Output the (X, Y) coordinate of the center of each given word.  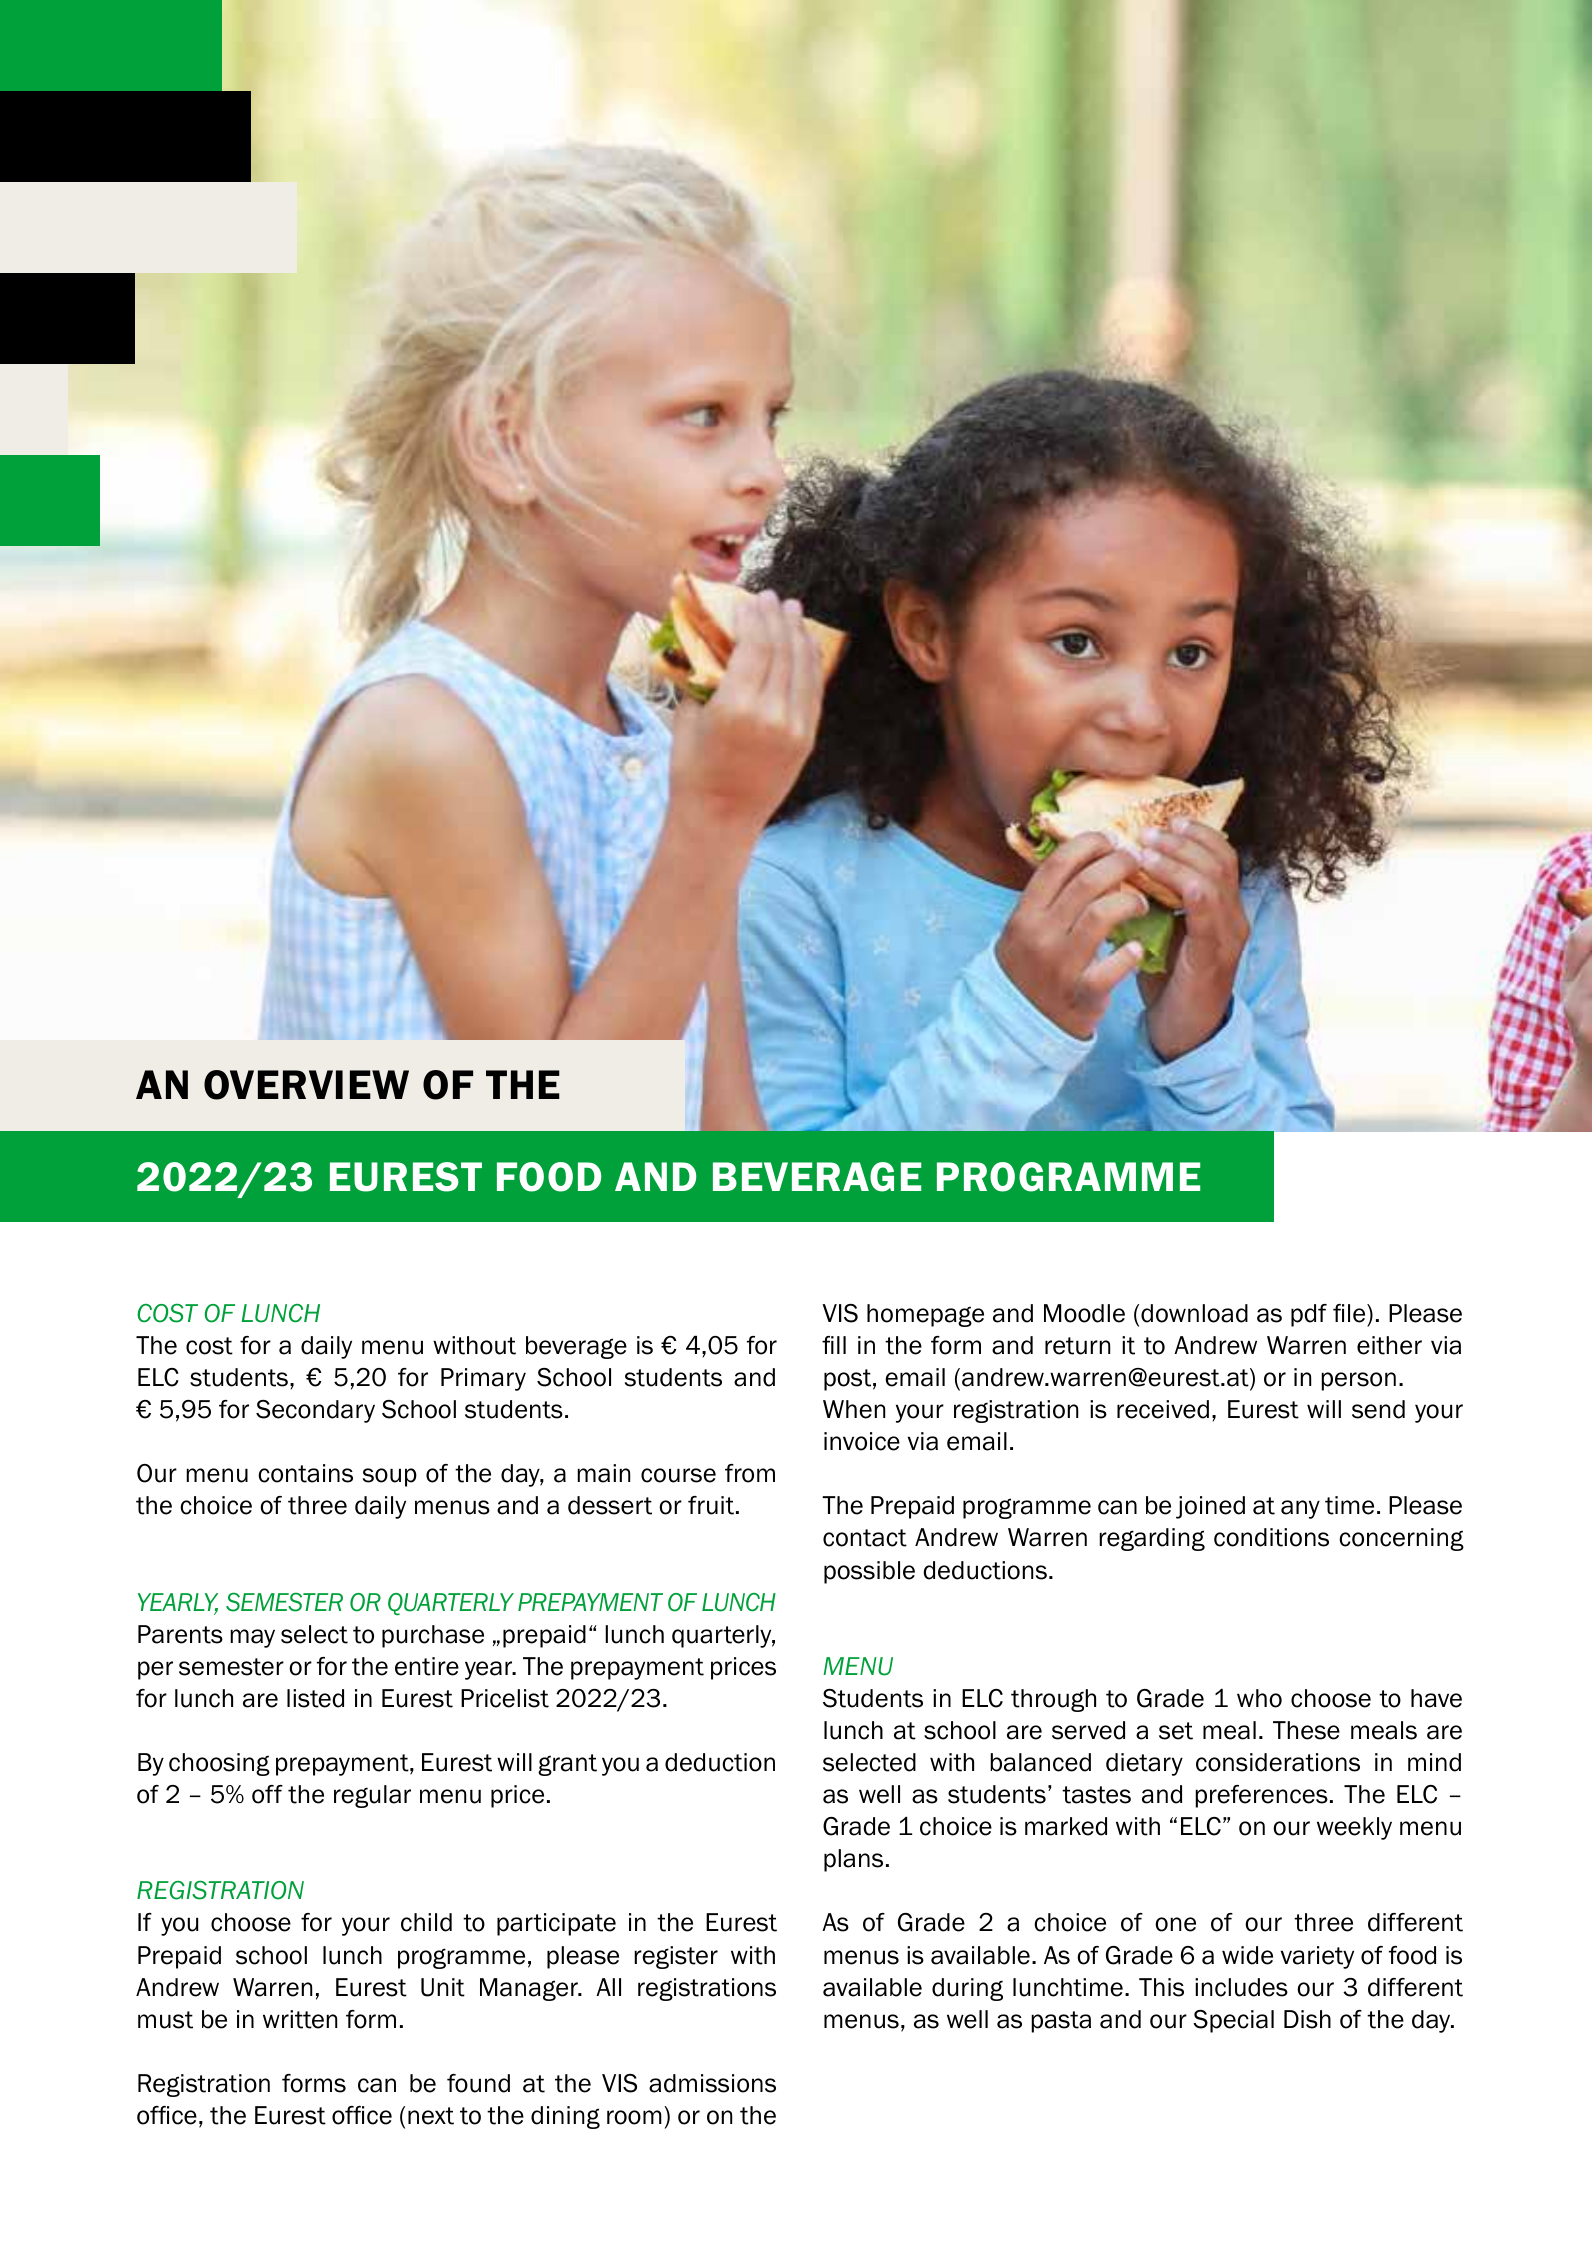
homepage (925, 1315)
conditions (1271, 1537)
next (431, 2116)
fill (834, 1345)
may (252, 1638)
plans (853, 1860)
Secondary (315, 1411)
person (1358, 1381)
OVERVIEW (306, 1085)
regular (372, 1796)
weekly (1354, 1828)
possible (869, 1572)
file (1350, 1313)
